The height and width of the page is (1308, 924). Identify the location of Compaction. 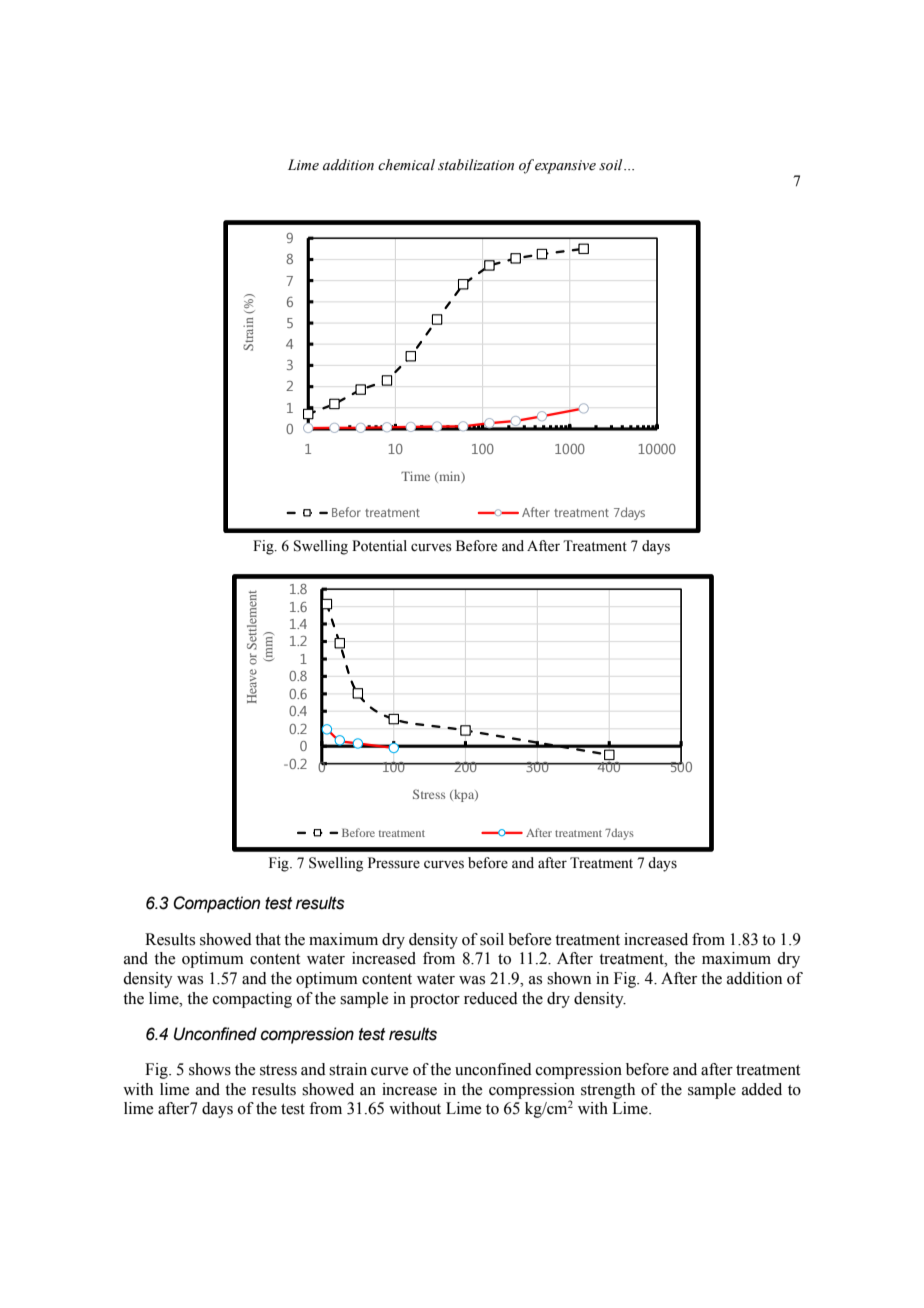
(216, 904).
